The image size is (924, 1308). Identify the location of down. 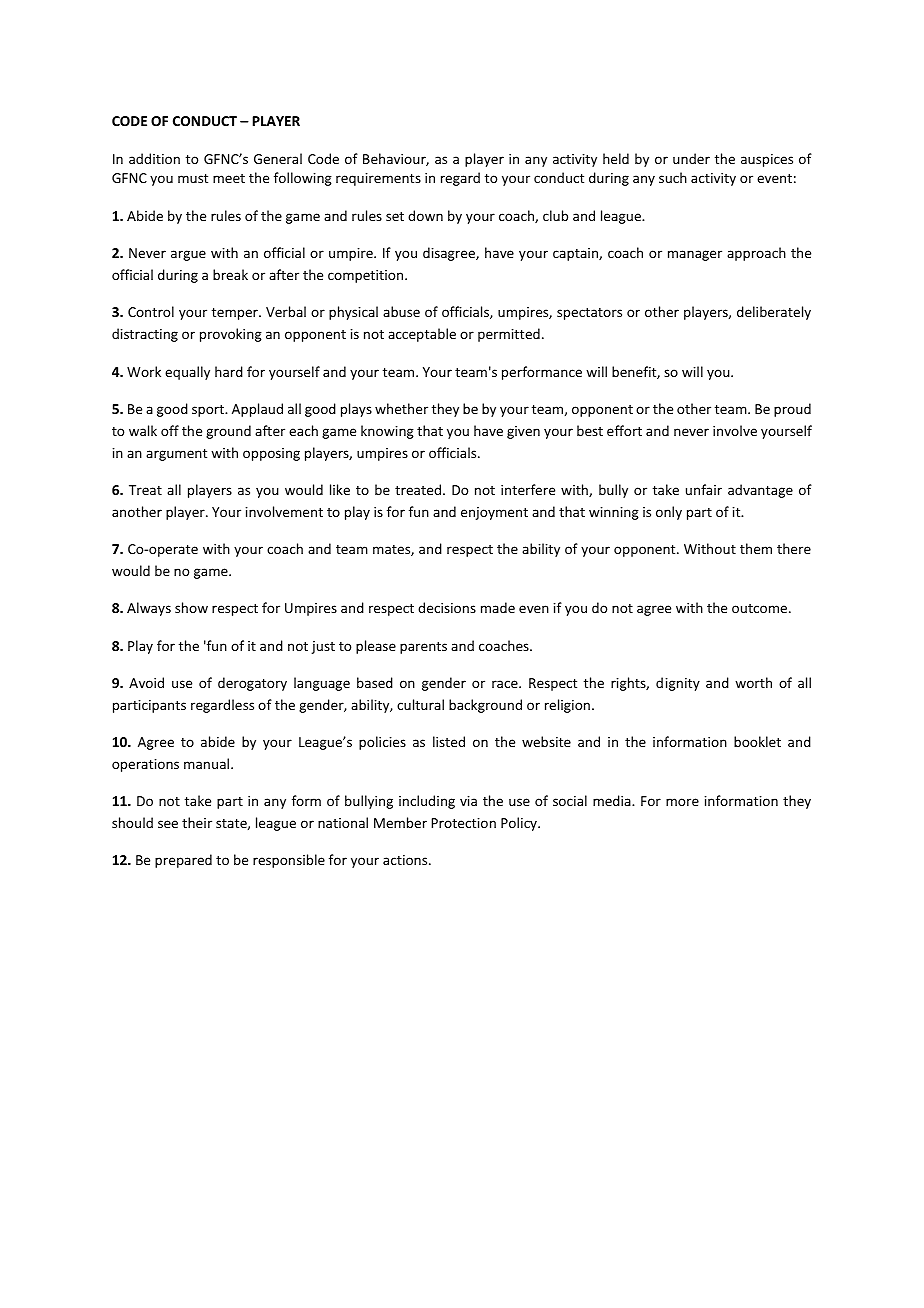
(425, 215).
